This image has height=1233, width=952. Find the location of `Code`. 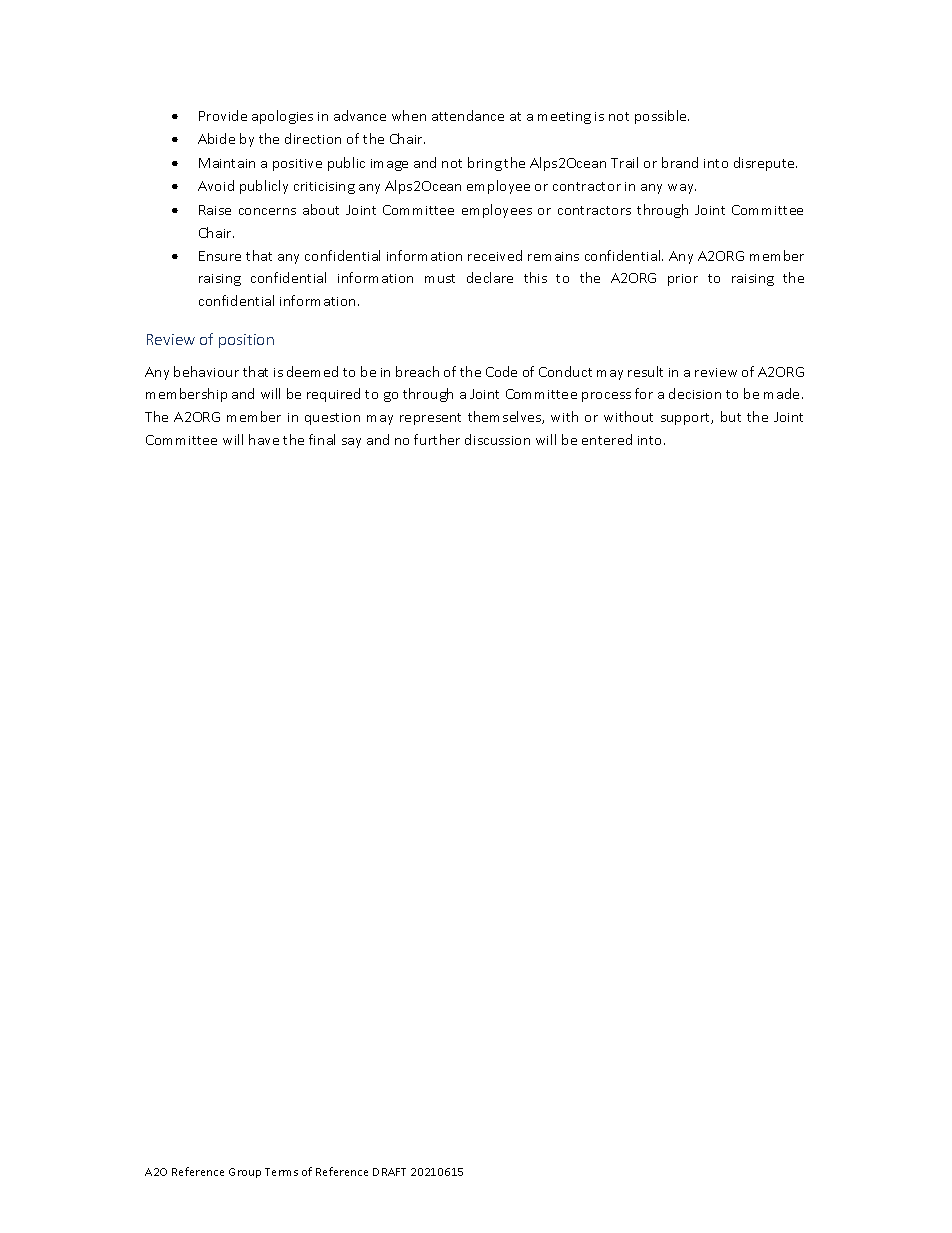

Code is located at coordinates (501, 371).
